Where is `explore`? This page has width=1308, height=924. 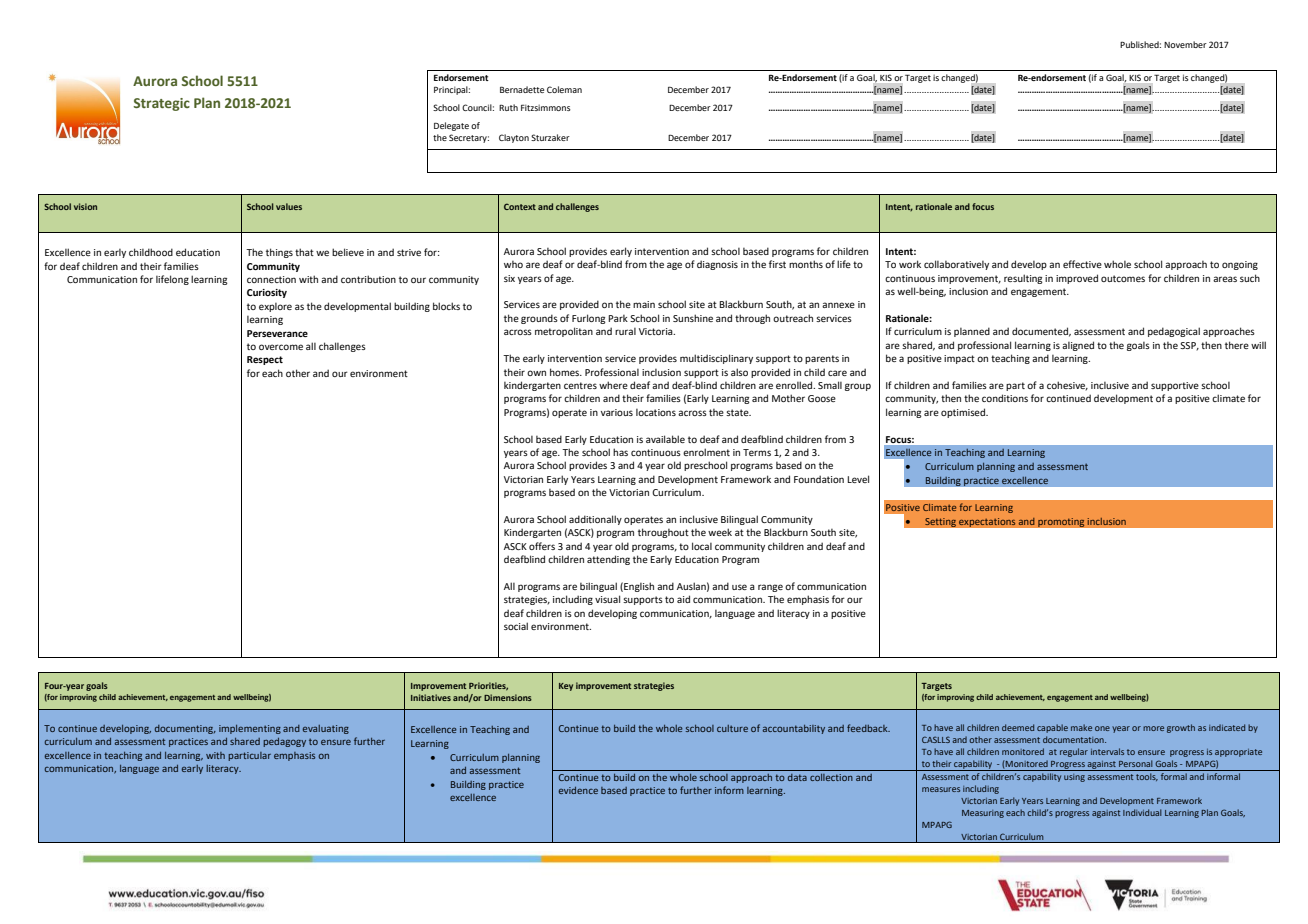 explore is located at coordinates (275, 307).
